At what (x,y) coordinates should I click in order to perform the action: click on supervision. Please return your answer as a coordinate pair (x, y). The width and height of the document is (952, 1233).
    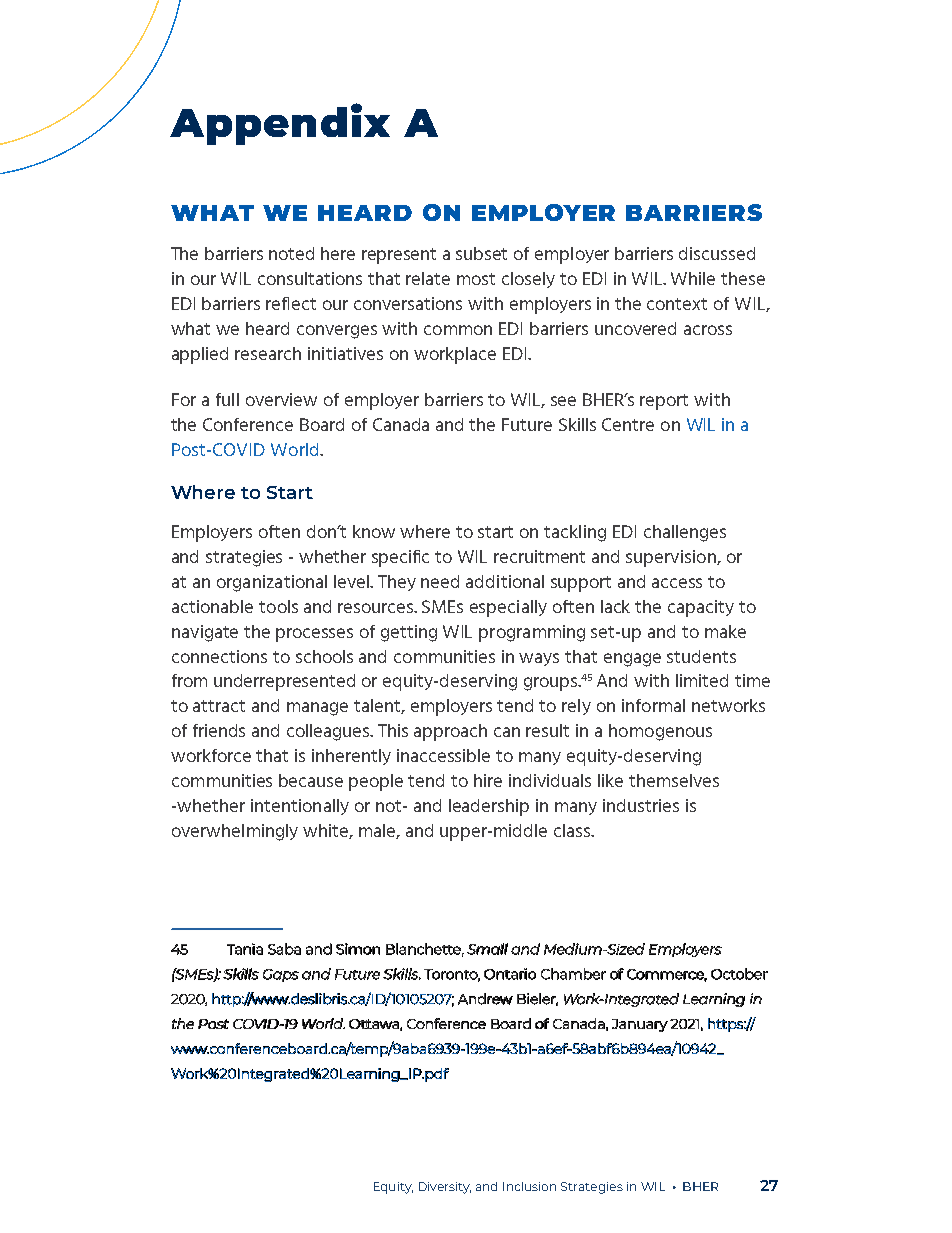
    Looking at the image, I should click on (672, 558).
